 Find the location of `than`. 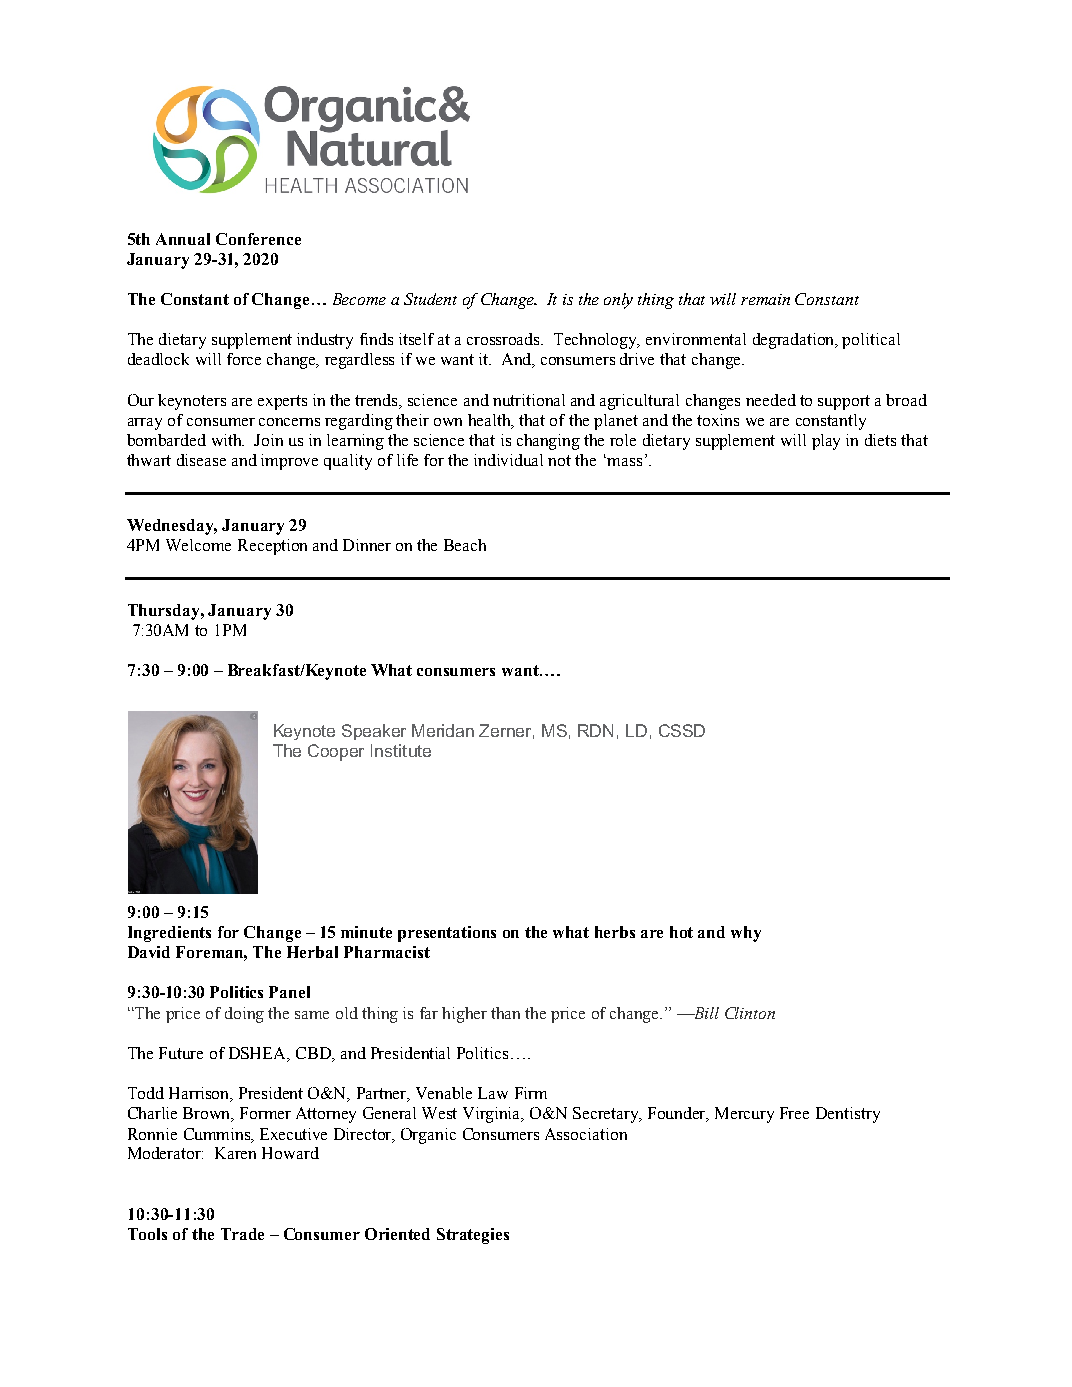

than is located at coordinates (505, 1013).
